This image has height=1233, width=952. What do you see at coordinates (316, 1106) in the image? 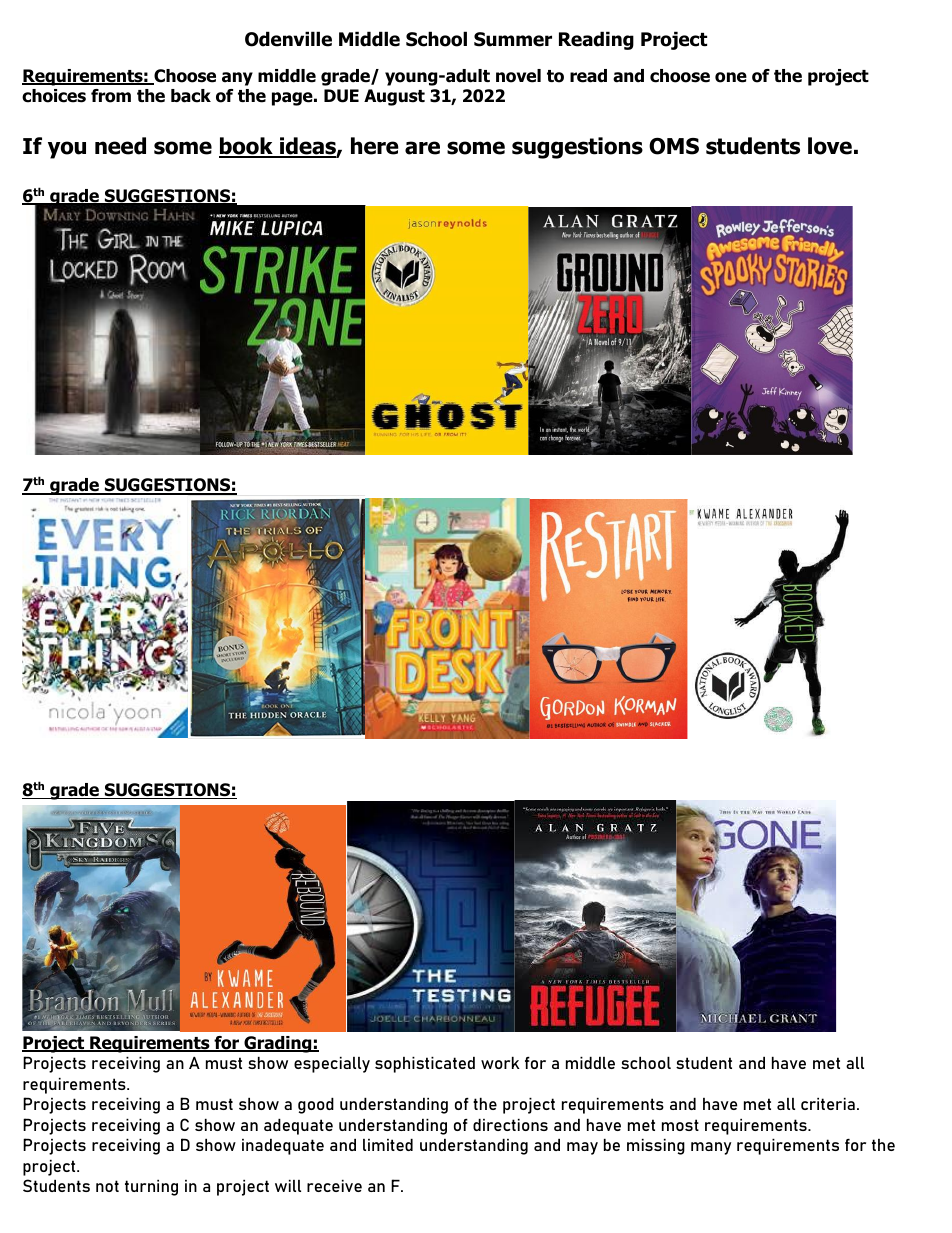
I see `good` at bounding box center [316, 1106].
